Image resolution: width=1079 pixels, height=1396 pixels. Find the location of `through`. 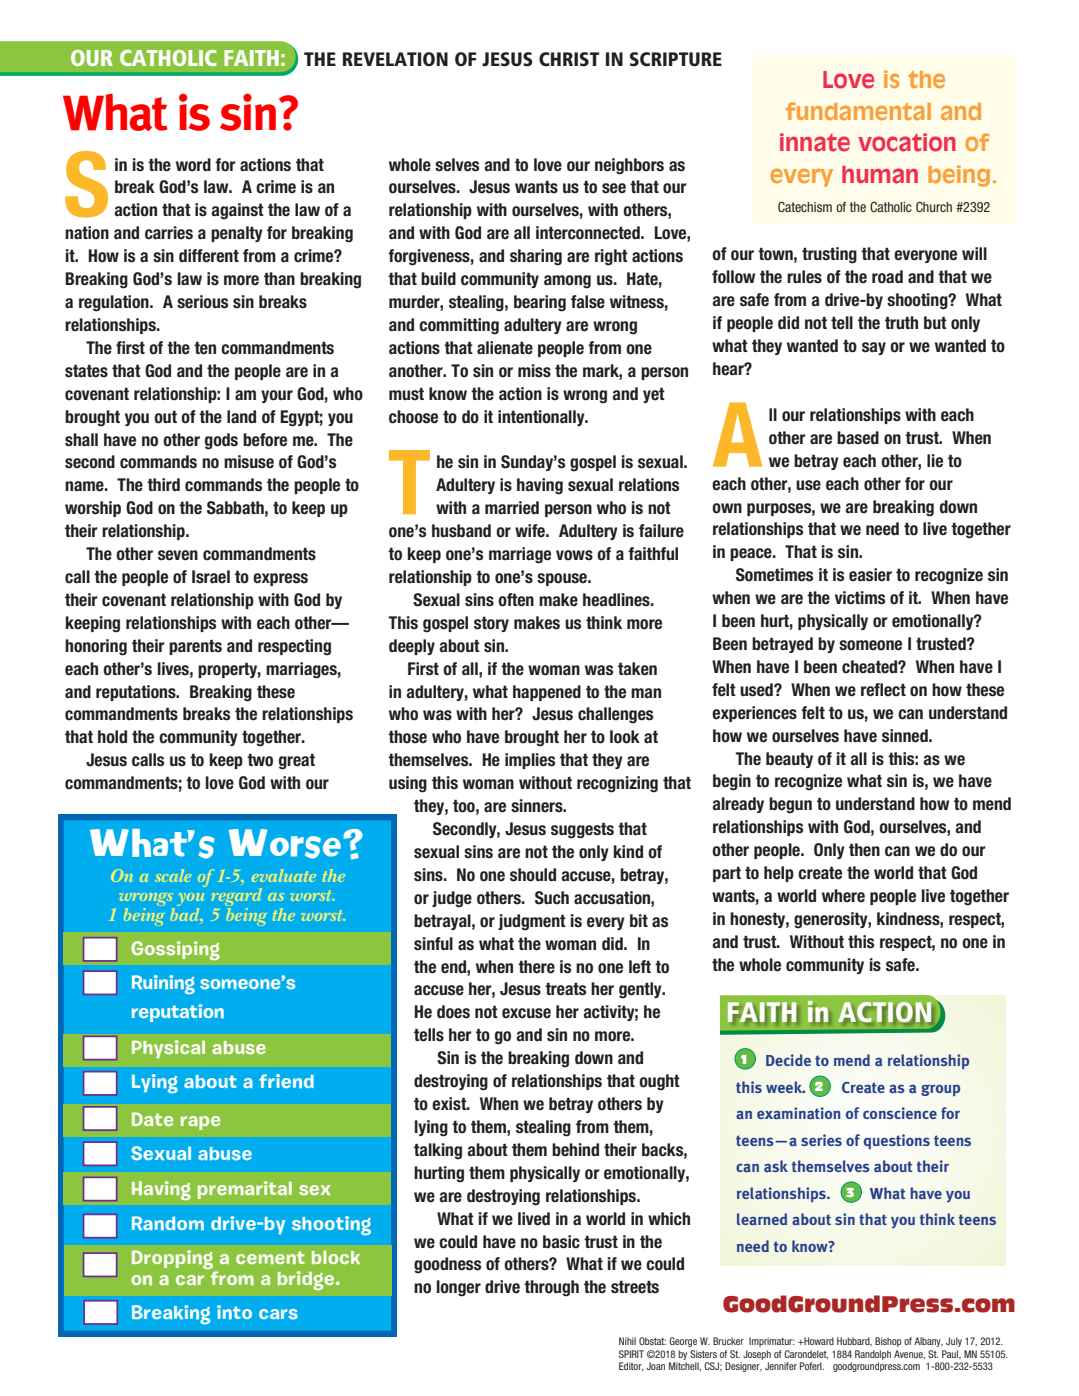

through is located at coordinates (551, 1288).
